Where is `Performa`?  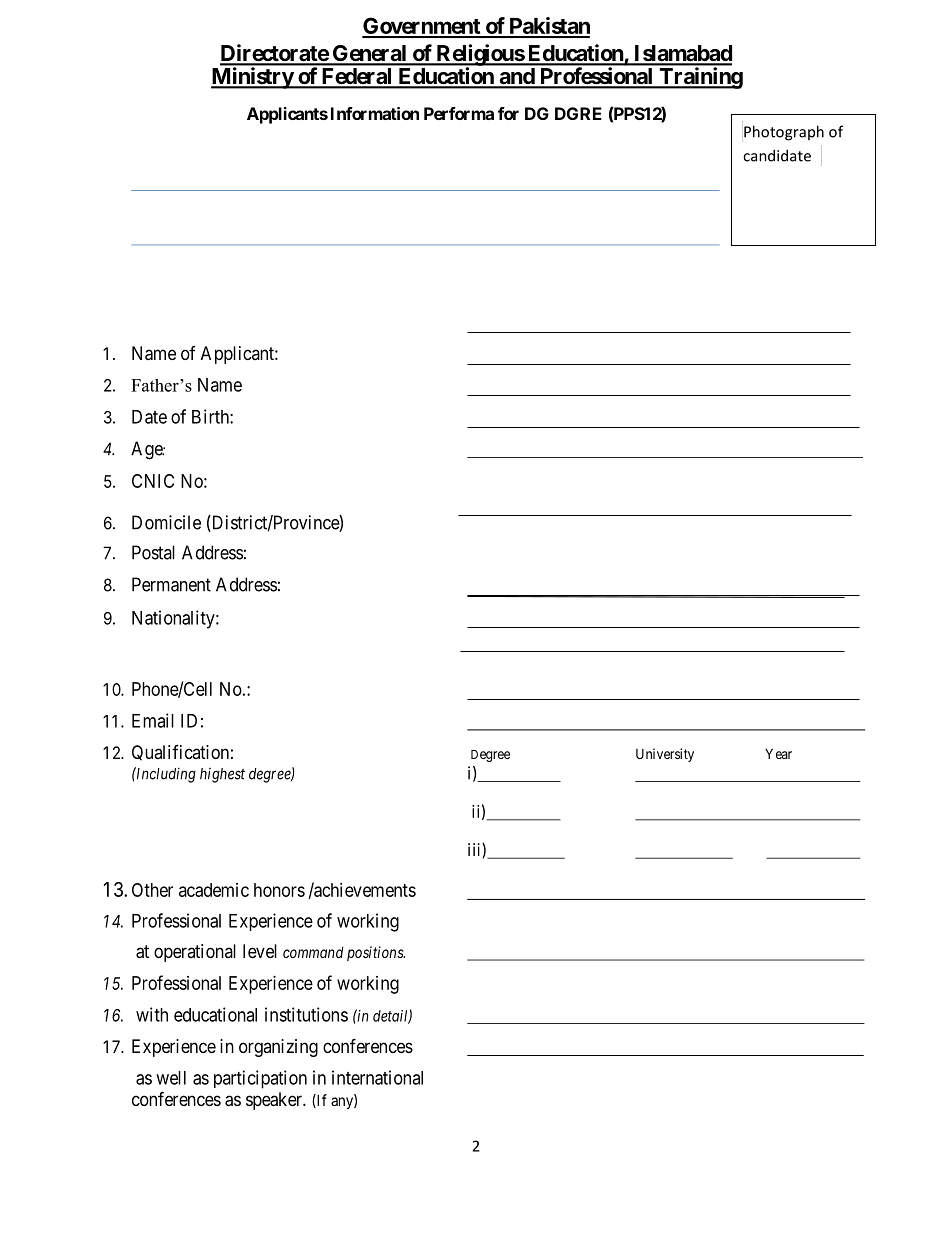 Performa is located at coordinates (459, 113).
